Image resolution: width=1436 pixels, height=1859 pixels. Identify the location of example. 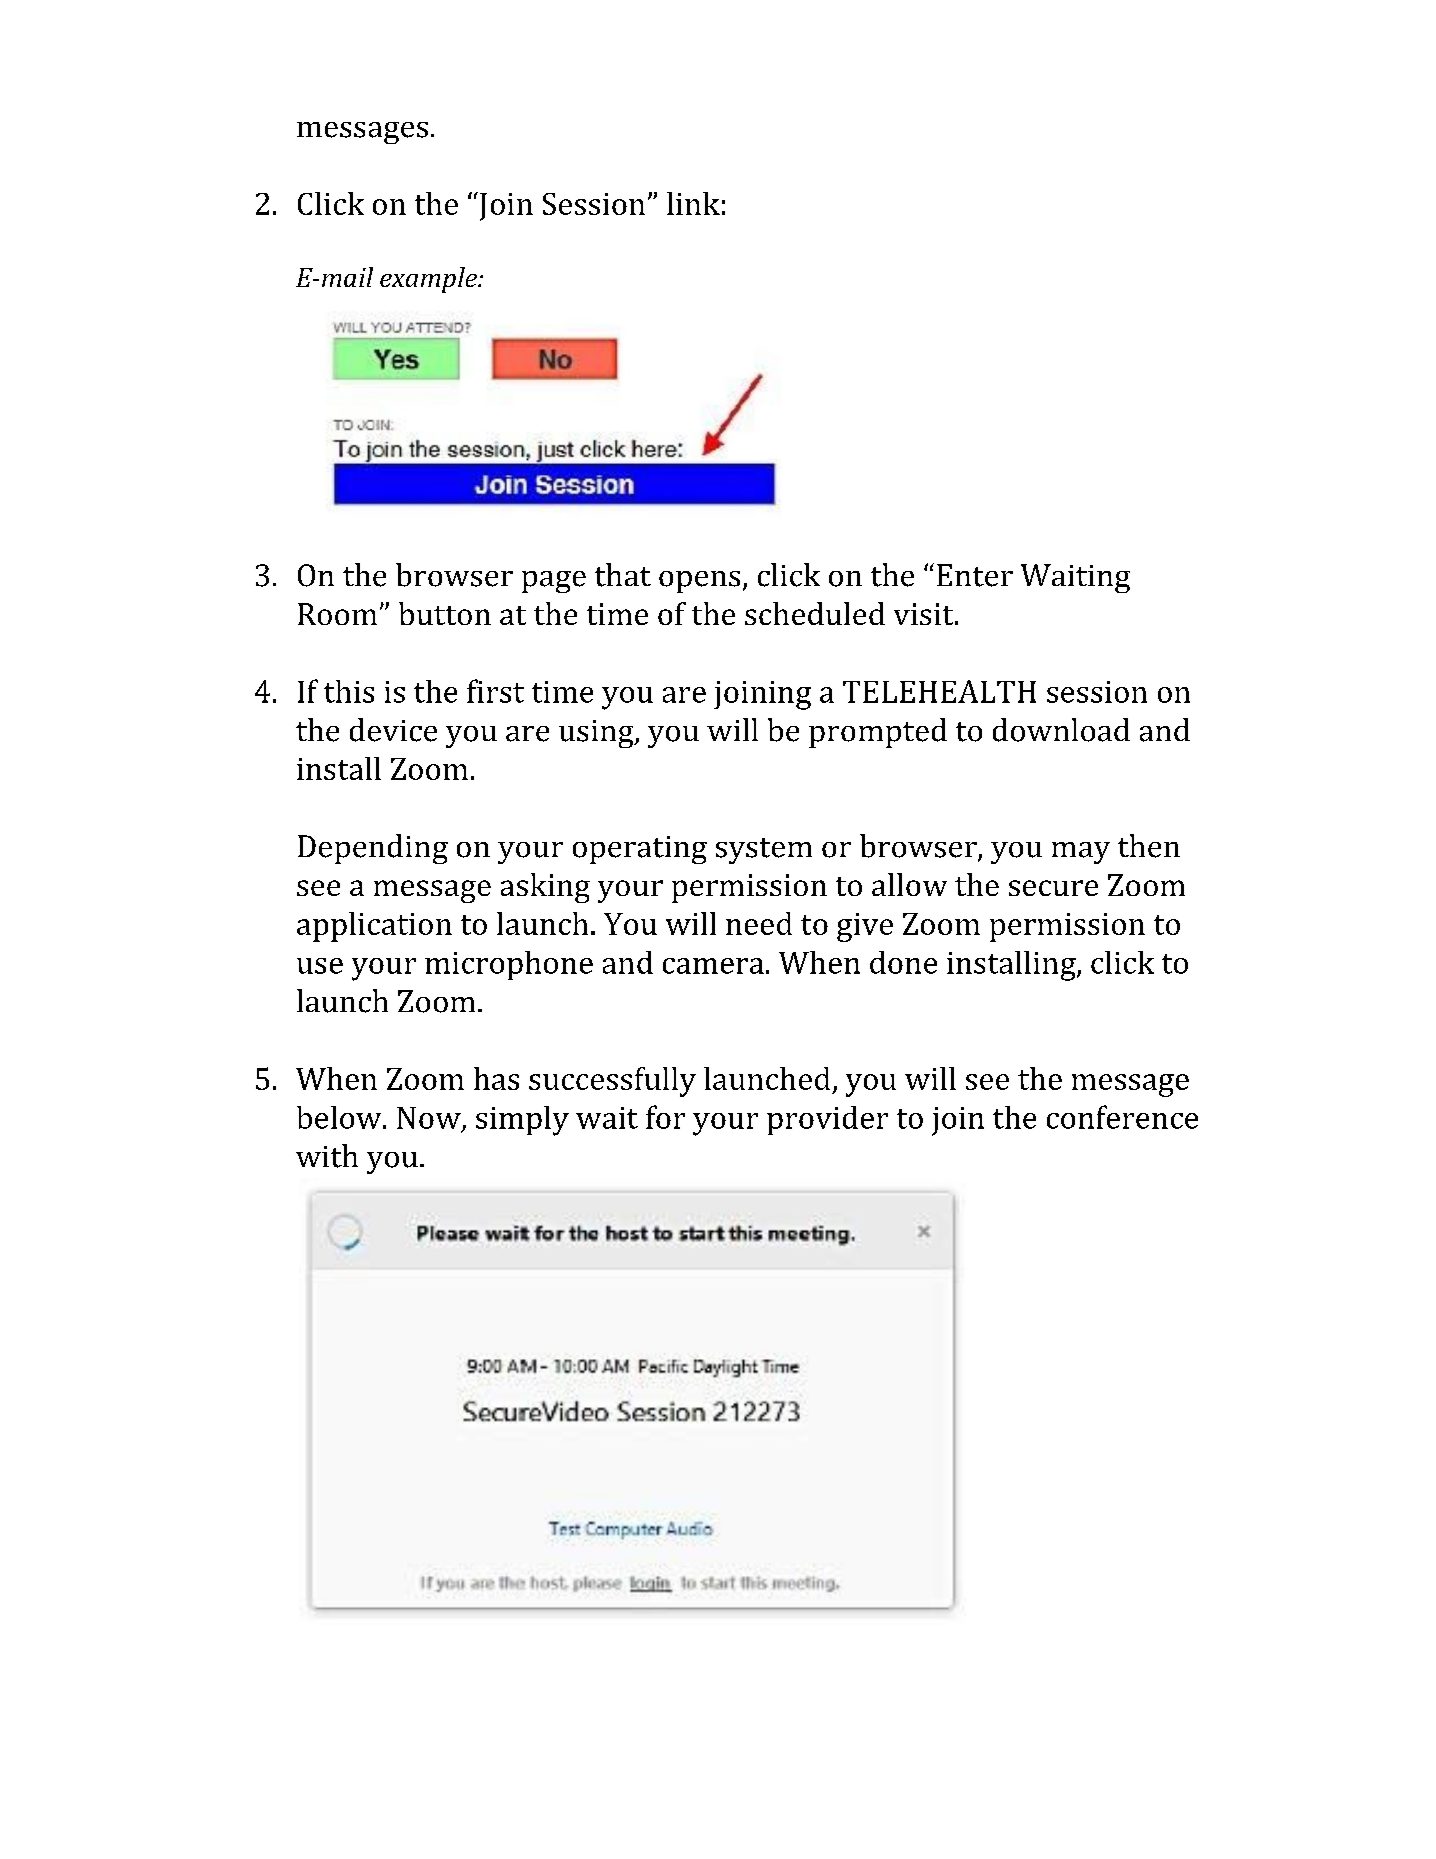
(429, 280).
